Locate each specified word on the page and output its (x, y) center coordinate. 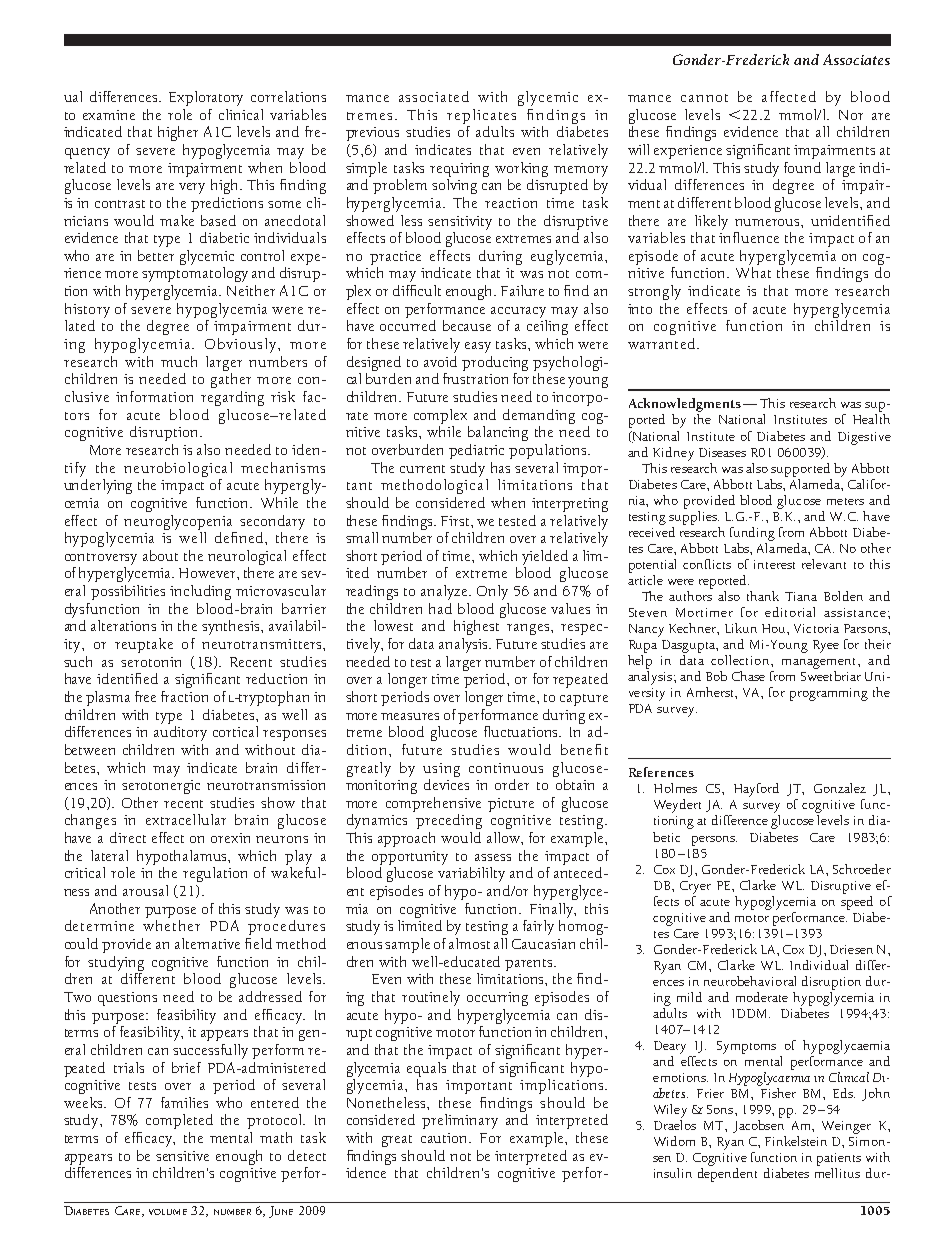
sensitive (182, 1156)
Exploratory (206, 98)
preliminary (460, 1121)
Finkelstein (796, 1141)
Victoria (816, 628)
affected (789, 96)
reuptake (144, 645)
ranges (529, 629)
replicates (481, 116)
